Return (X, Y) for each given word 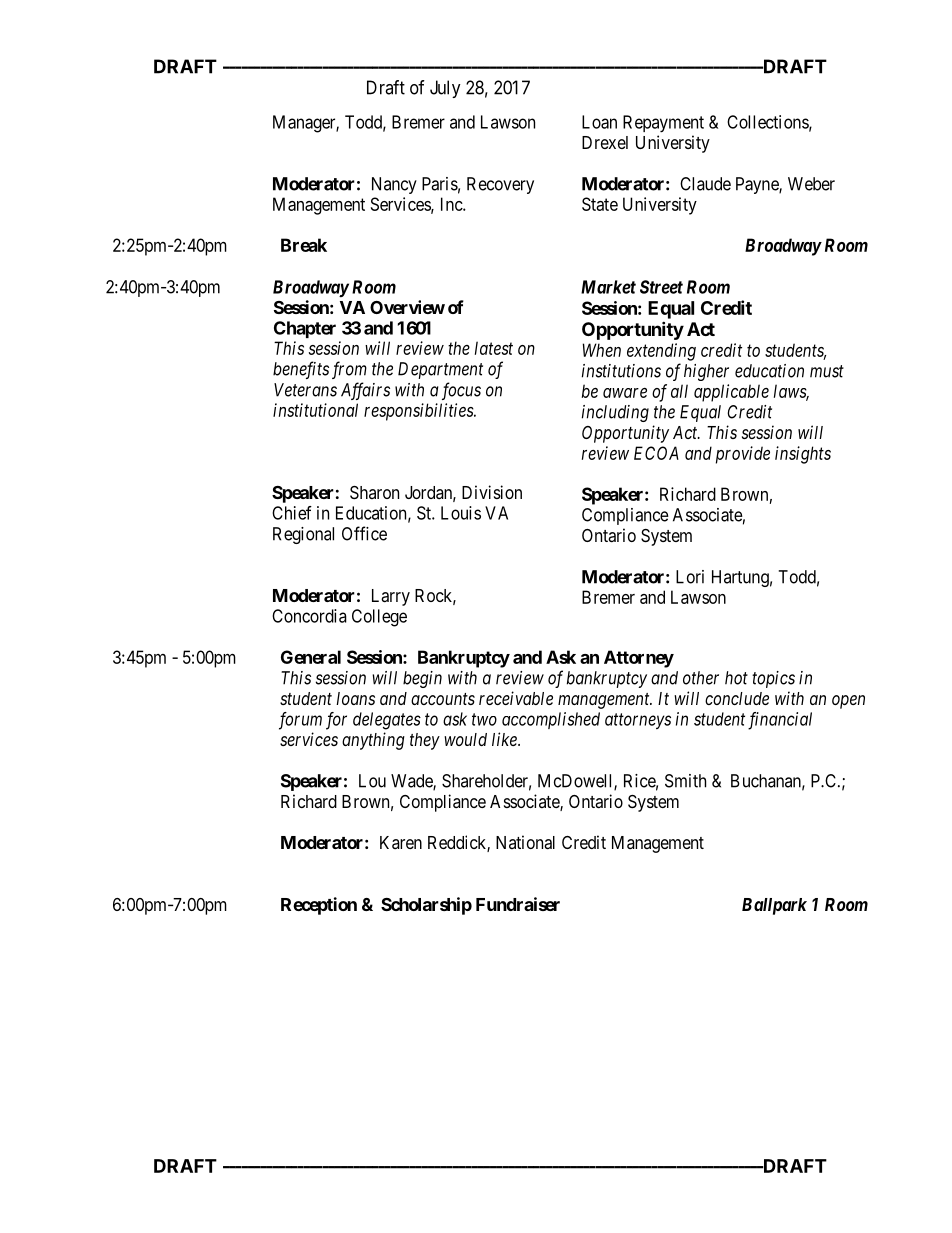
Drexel (605, 142)
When (601, 350)
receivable (516, 698)
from (349, 370)
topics (773, 679)
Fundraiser (518, 904)
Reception (319, 906)
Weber (811, 184)
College (379, 618)
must (827, 371)
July (445, 89)
